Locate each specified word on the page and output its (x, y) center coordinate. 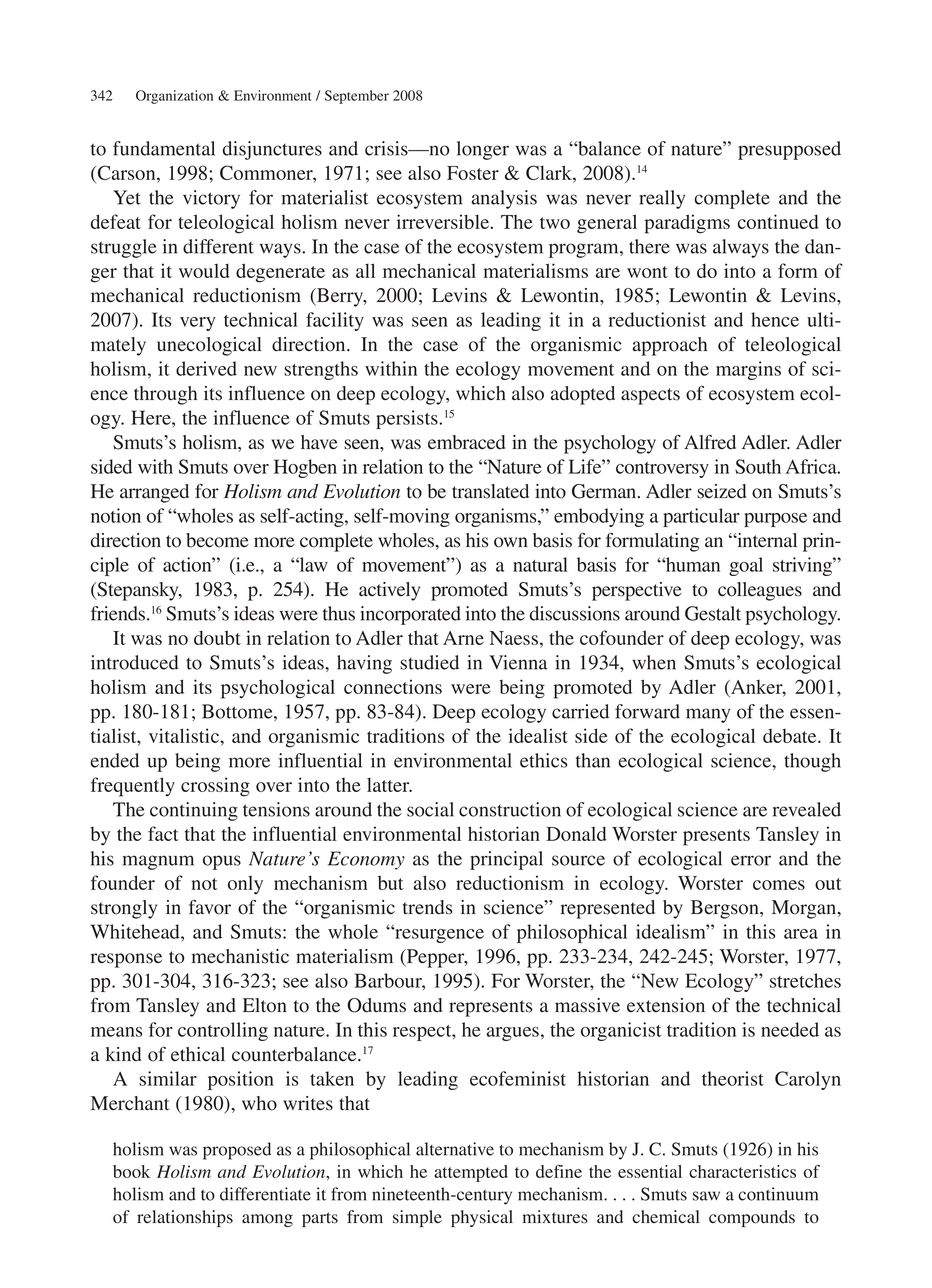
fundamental (164, 148)
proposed (237, 1151)
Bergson (726, 909)
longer (483, 150)
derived (206, 368)
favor (210, 907)
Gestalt (713, 613)
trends (427, 907)
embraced (466, 442)
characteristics (742, 1171)
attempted (471, 1173)
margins (748, 370)
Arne (463, 638)
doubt (217, 637)
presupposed (789, 150)
